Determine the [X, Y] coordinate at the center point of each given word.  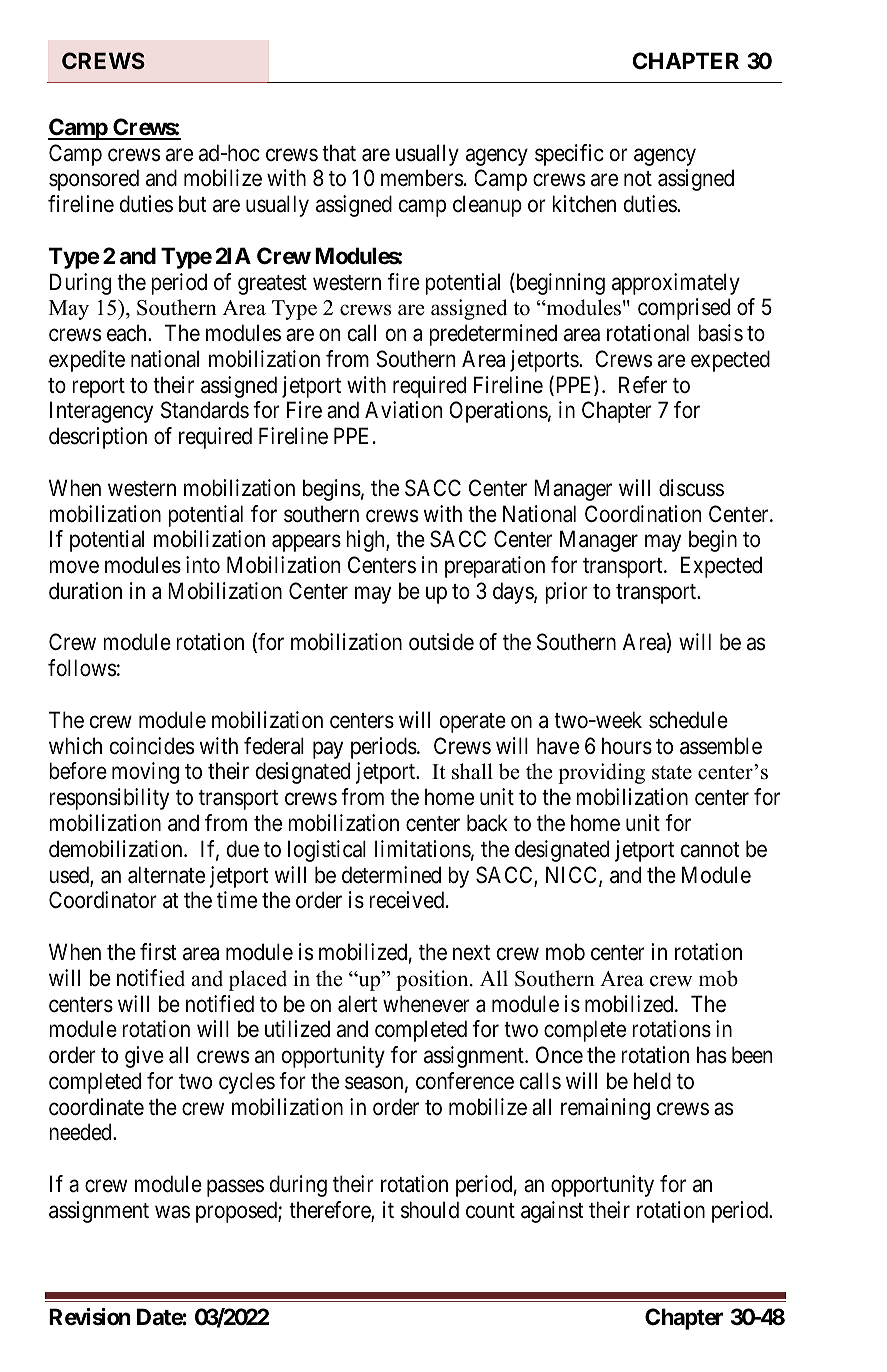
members [422, 178]
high [366, 541]
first [158, 952]
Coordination [643, 514]
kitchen [584, 204]
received [406, 900]
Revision [90, 1316]
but [193, 204]
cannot [710, 850]
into [203, 565]
